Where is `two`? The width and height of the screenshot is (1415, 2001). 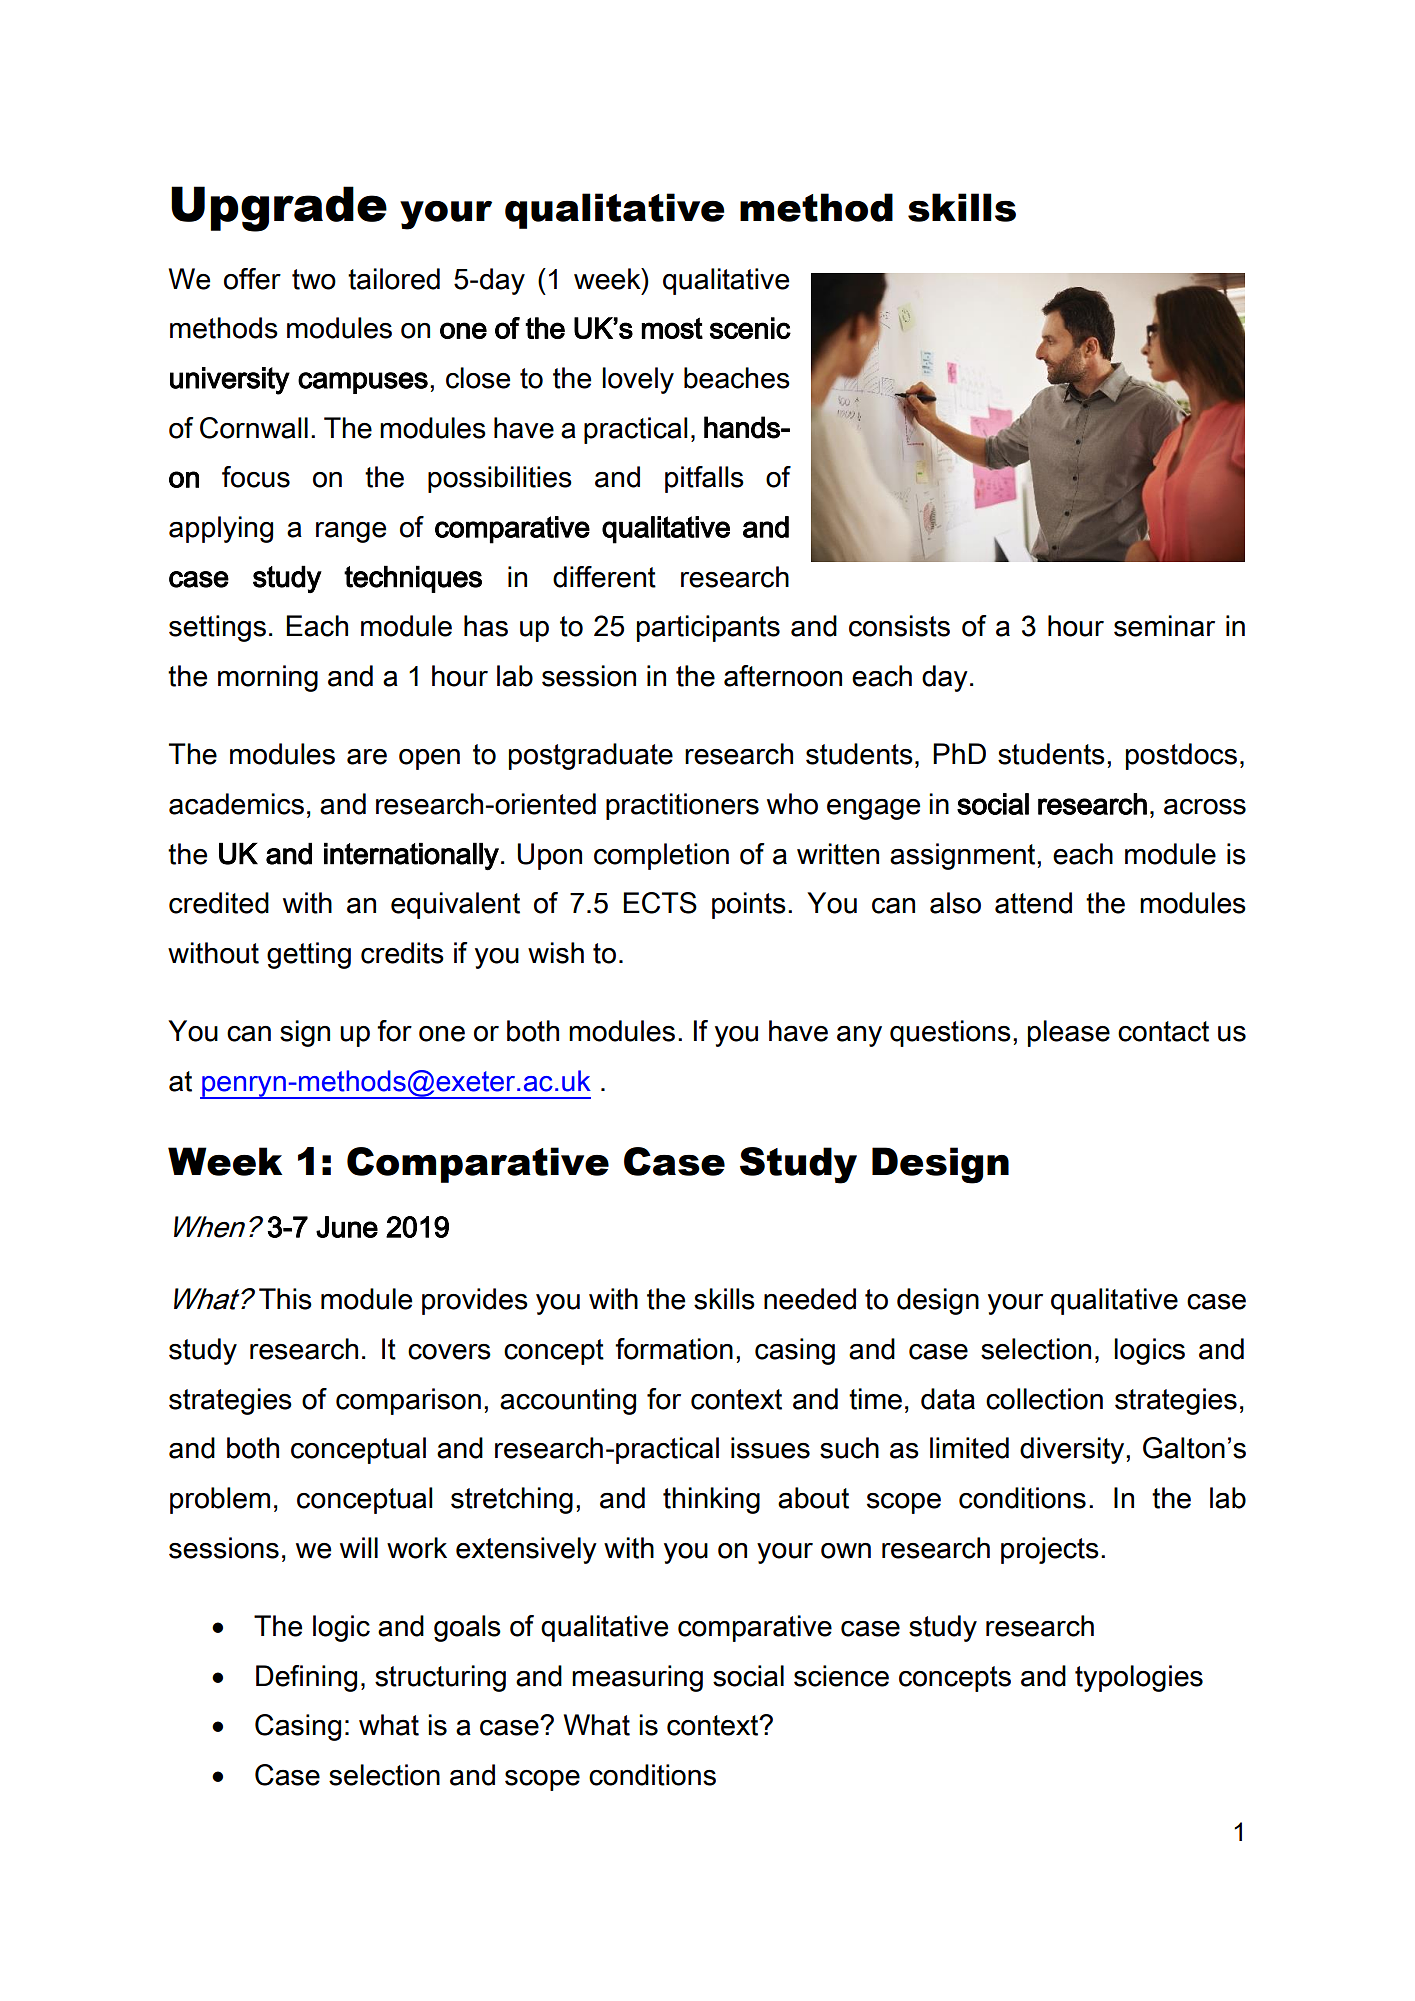
two is located at coordinates (314, 279).
